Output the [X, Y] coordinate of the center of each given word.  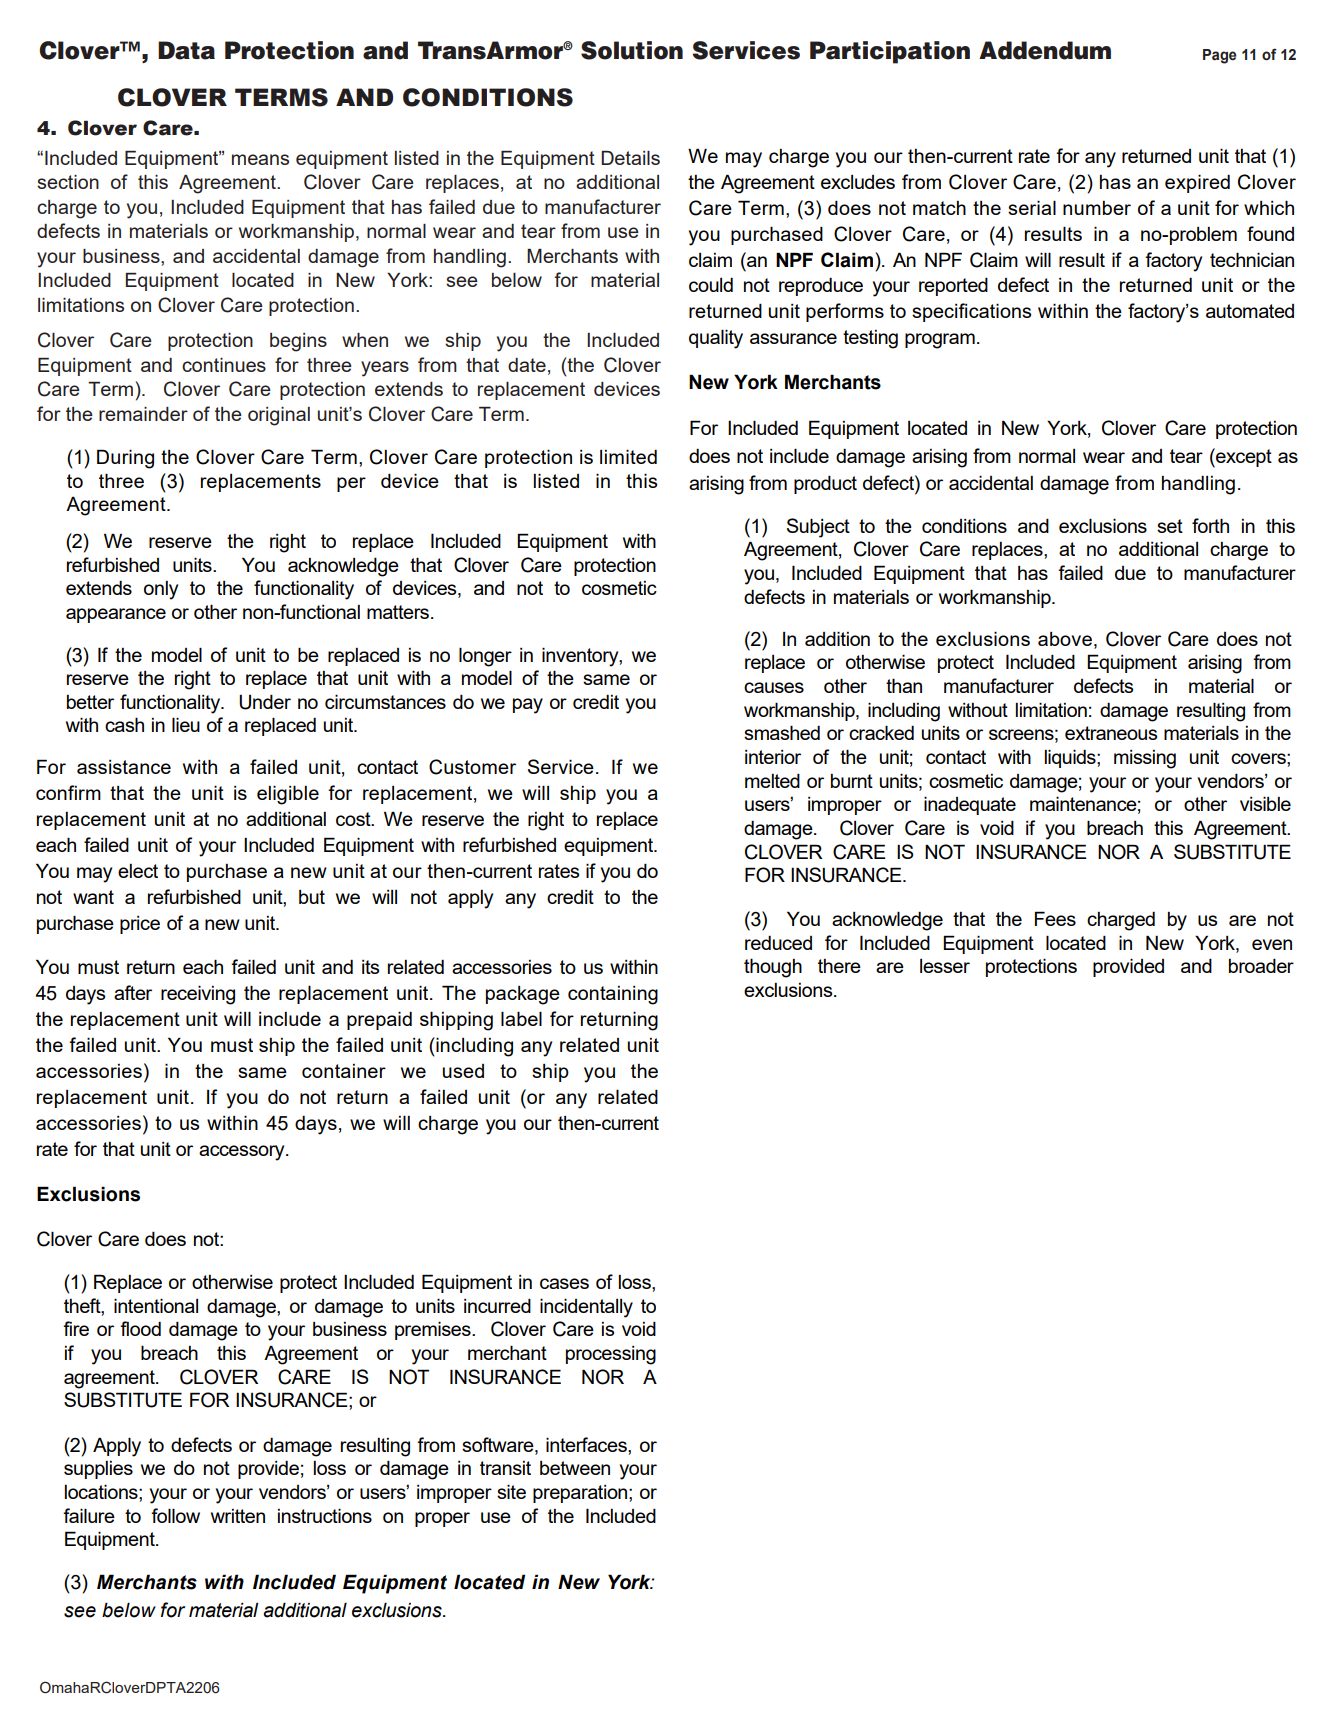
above [1065, 639]
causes [774, 687]
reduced [778, 942]
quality [716, 339]
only [161, 590]
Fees [1055, 918]
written [238, 1516]
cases [564, 1283]
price [140, 925]
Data [186, 50]
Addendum [1045, 50]
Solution [632, 50]
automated [1250, 311]
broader [1261, 965]
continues [224, 365]
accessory [243, 1153]
